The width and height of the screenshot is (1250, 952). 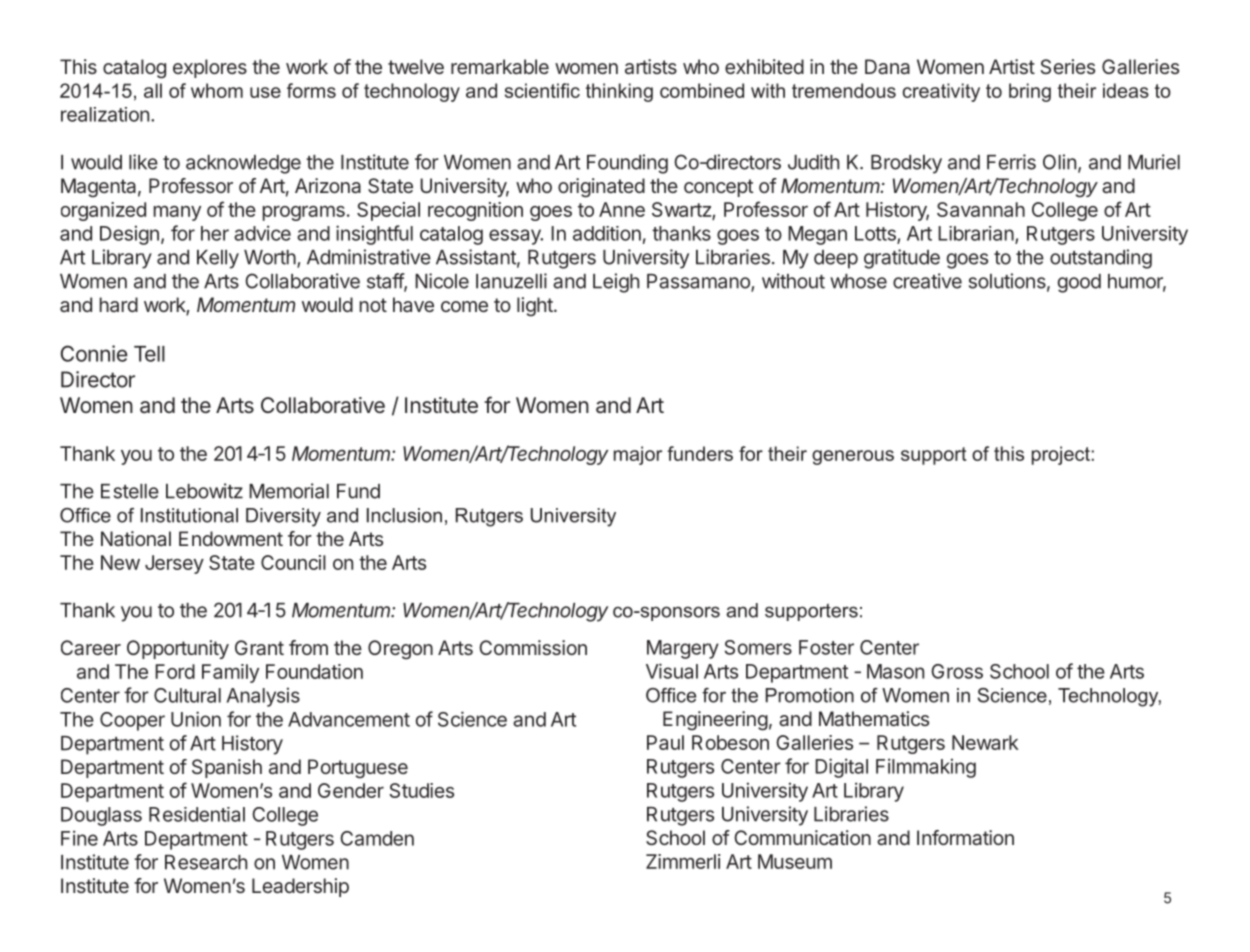 What do you see at coordinates (619, 92) in the screenshot?
I see `thinking` at bounding box center [619, 92].
